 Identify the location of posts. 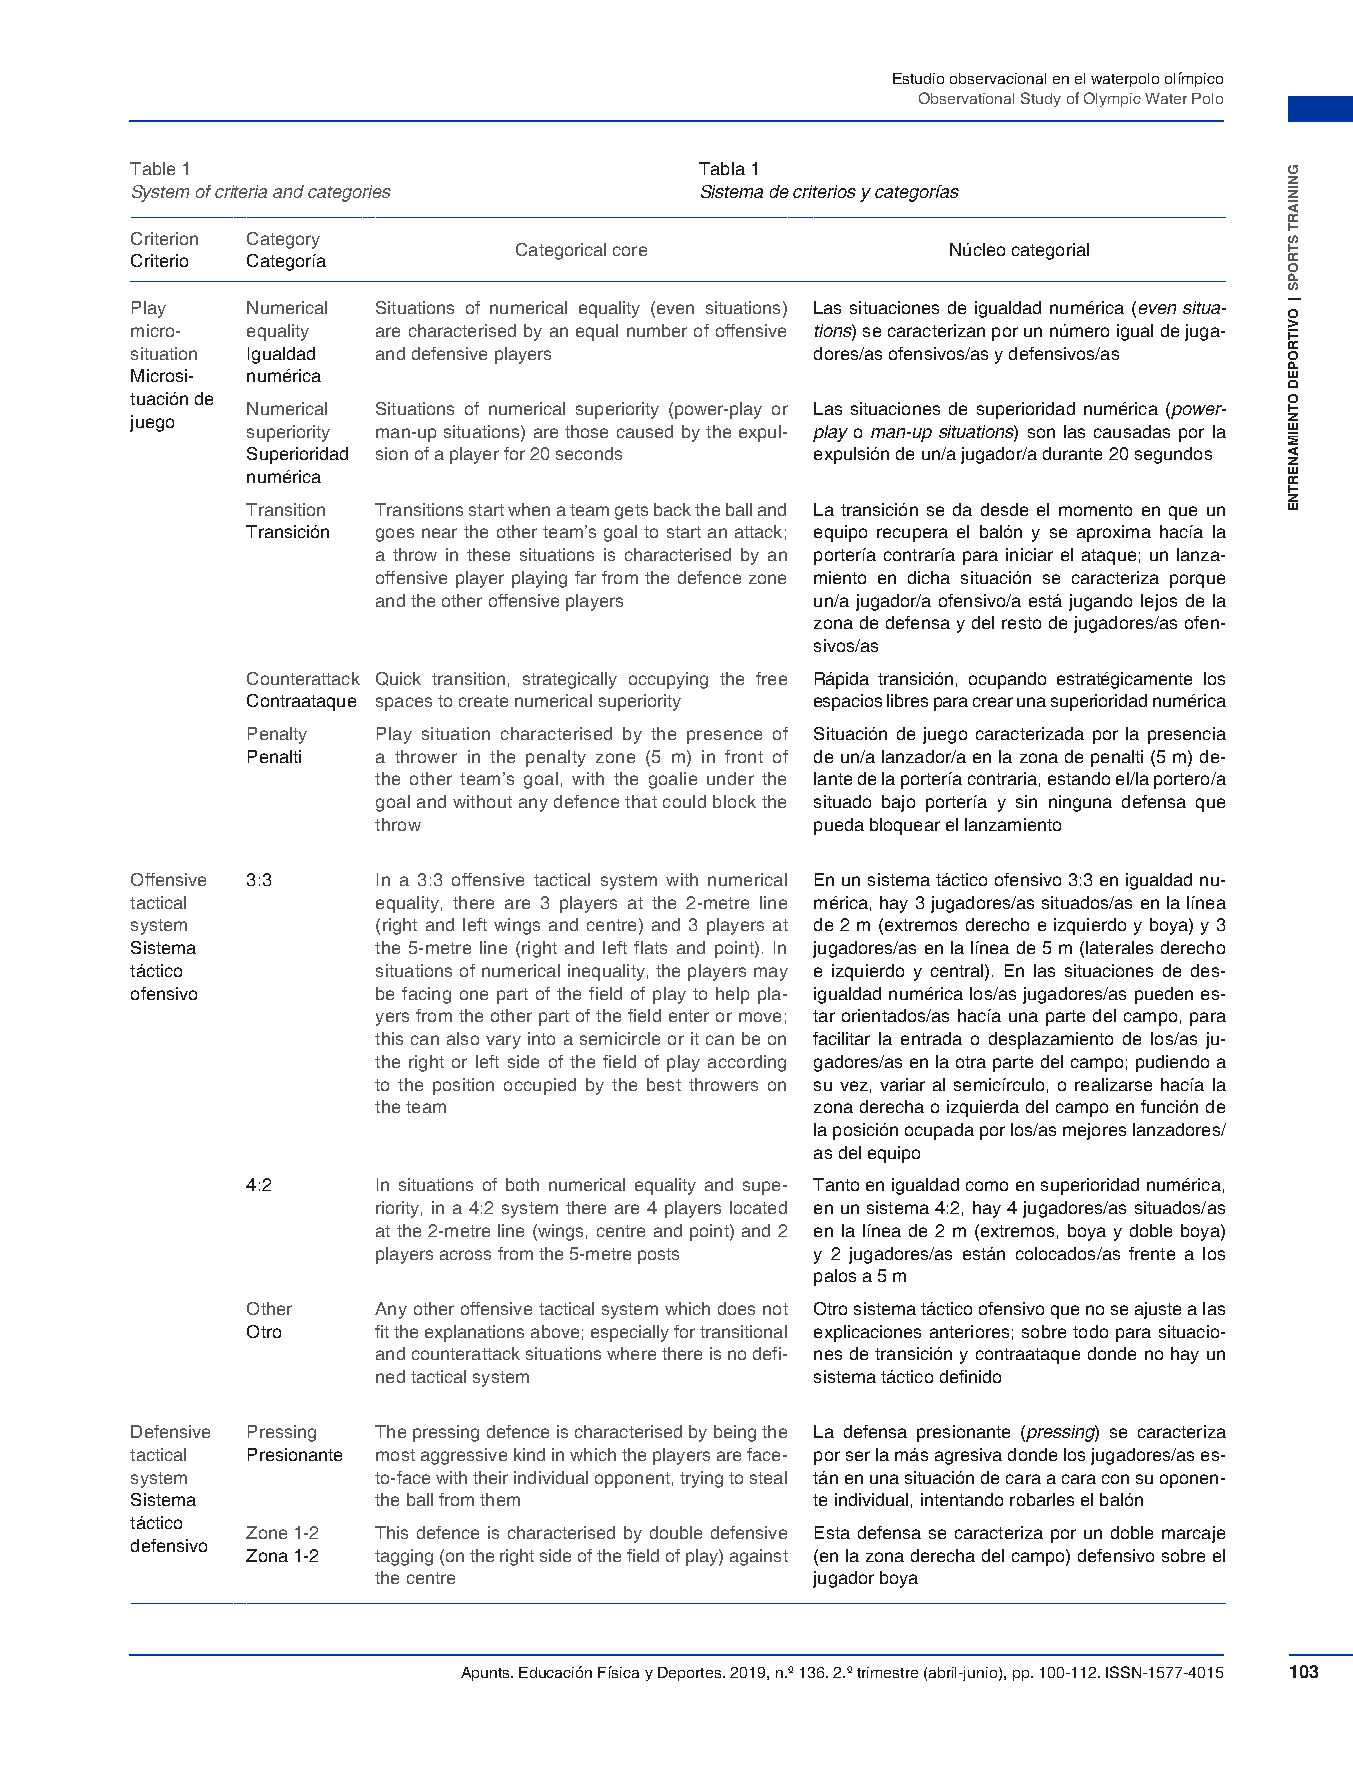
(658, 1256).
